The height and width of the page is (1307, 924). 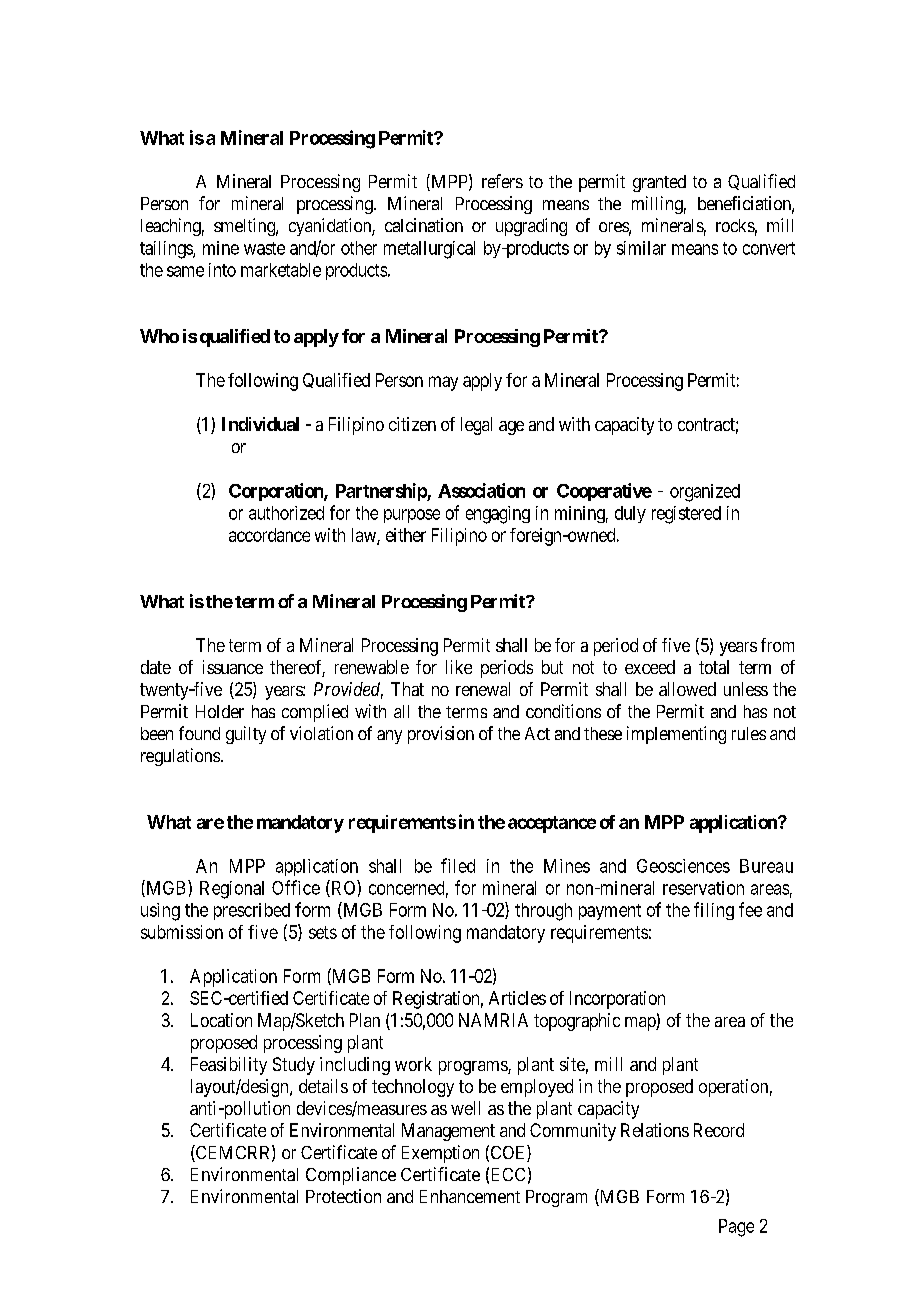 I want to click on Geosciences, so click(x=683, y=866).
